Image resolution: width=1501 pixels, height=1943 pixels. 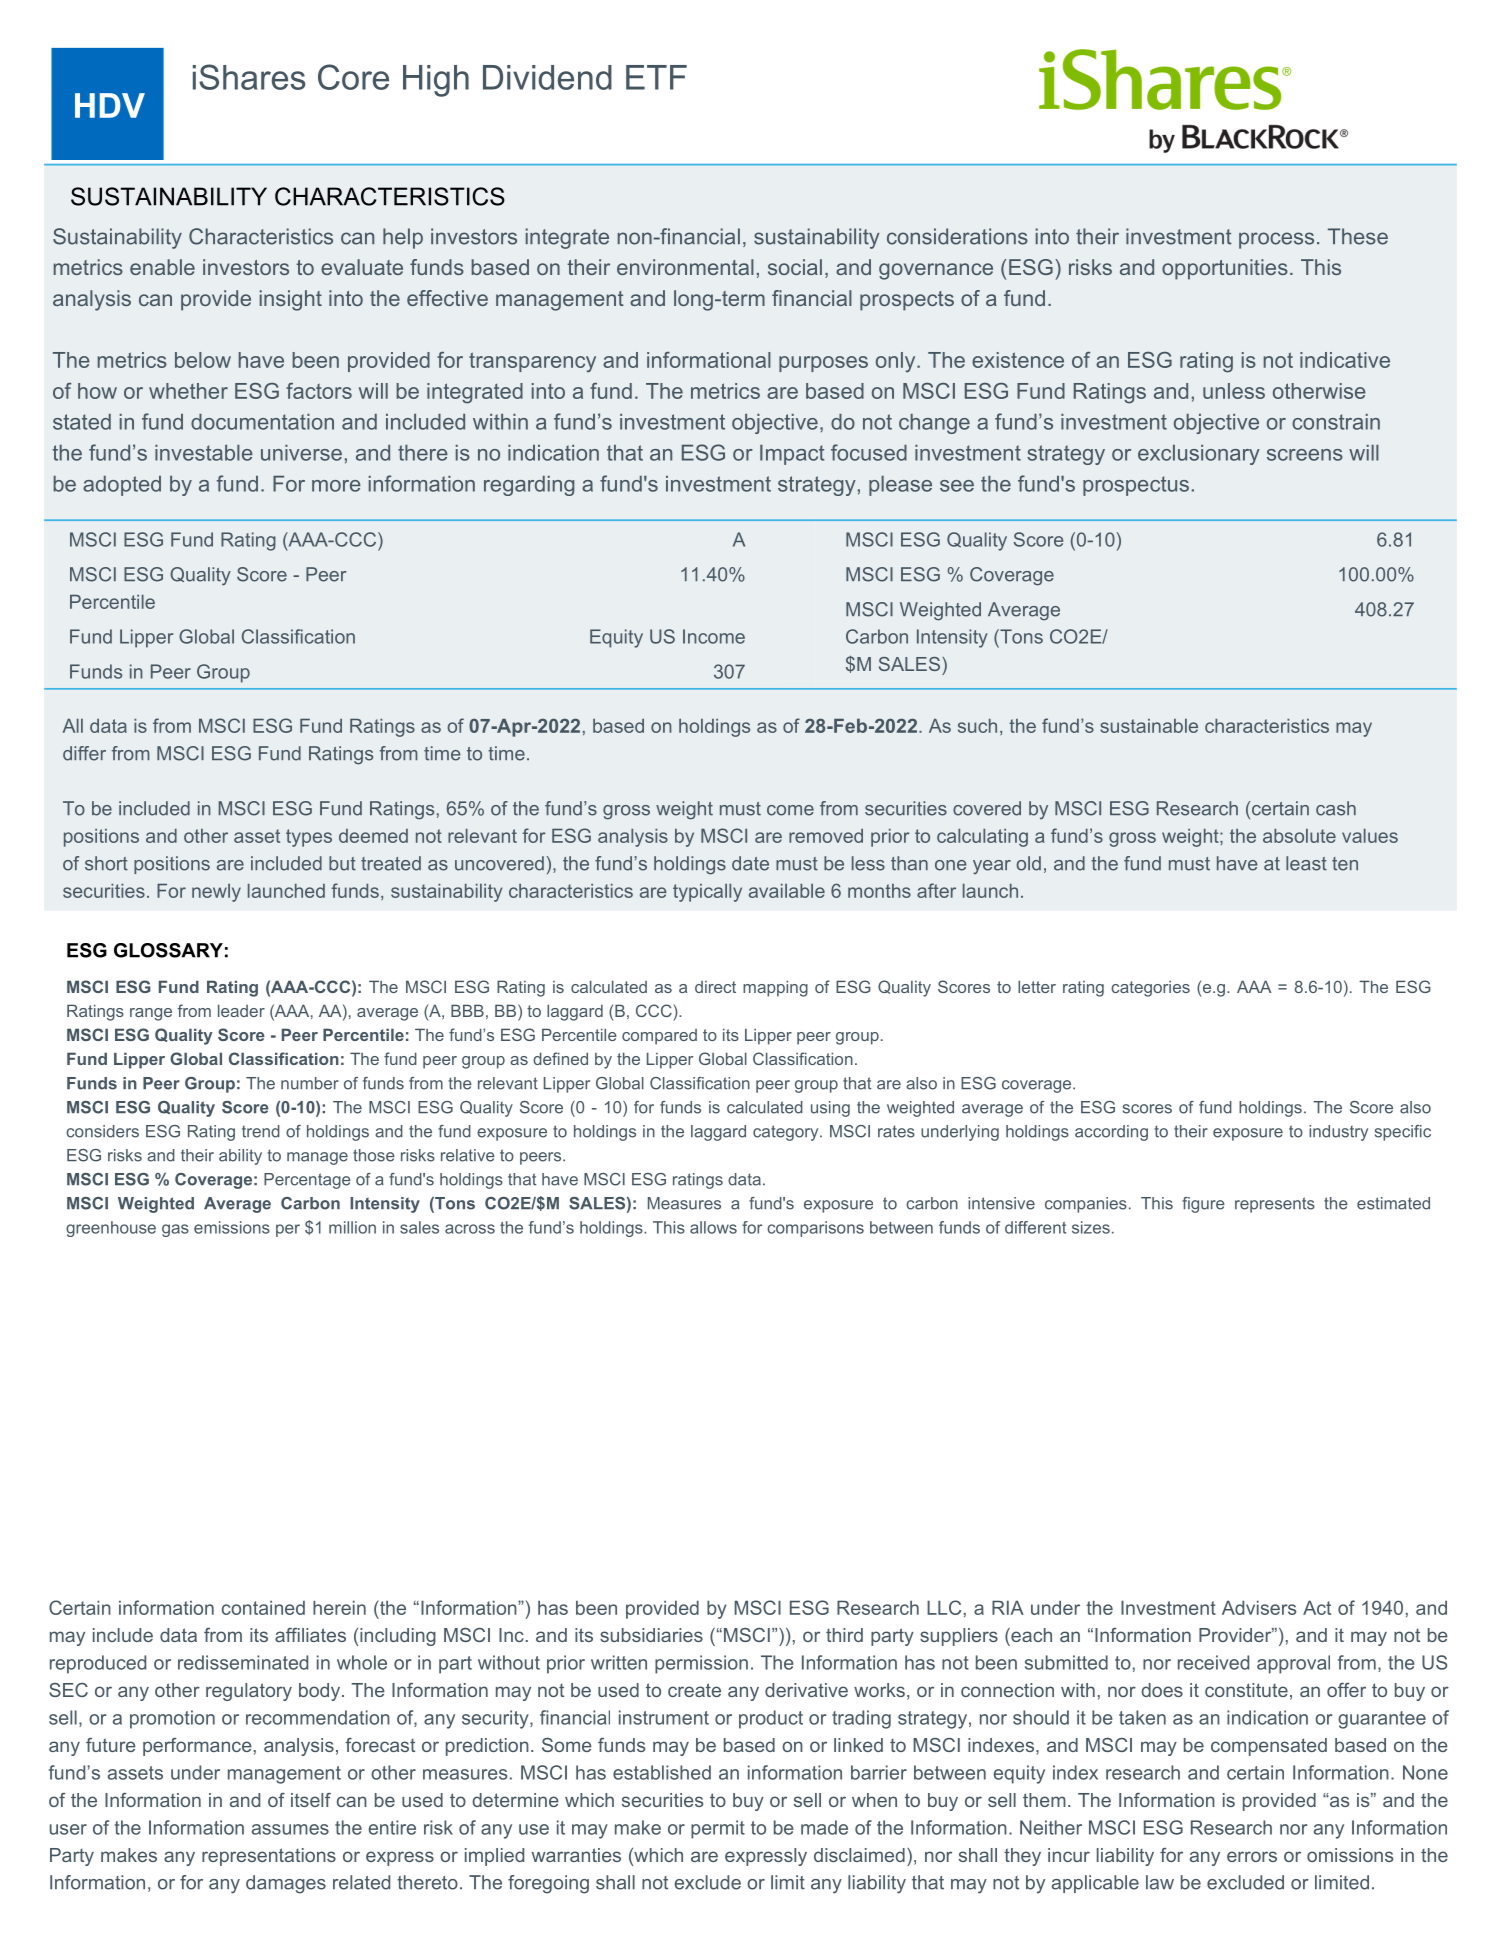 What do you see at coordinates (656, 77) in the screenshot?
I see `ETF` at bounding box center [656, 77].
